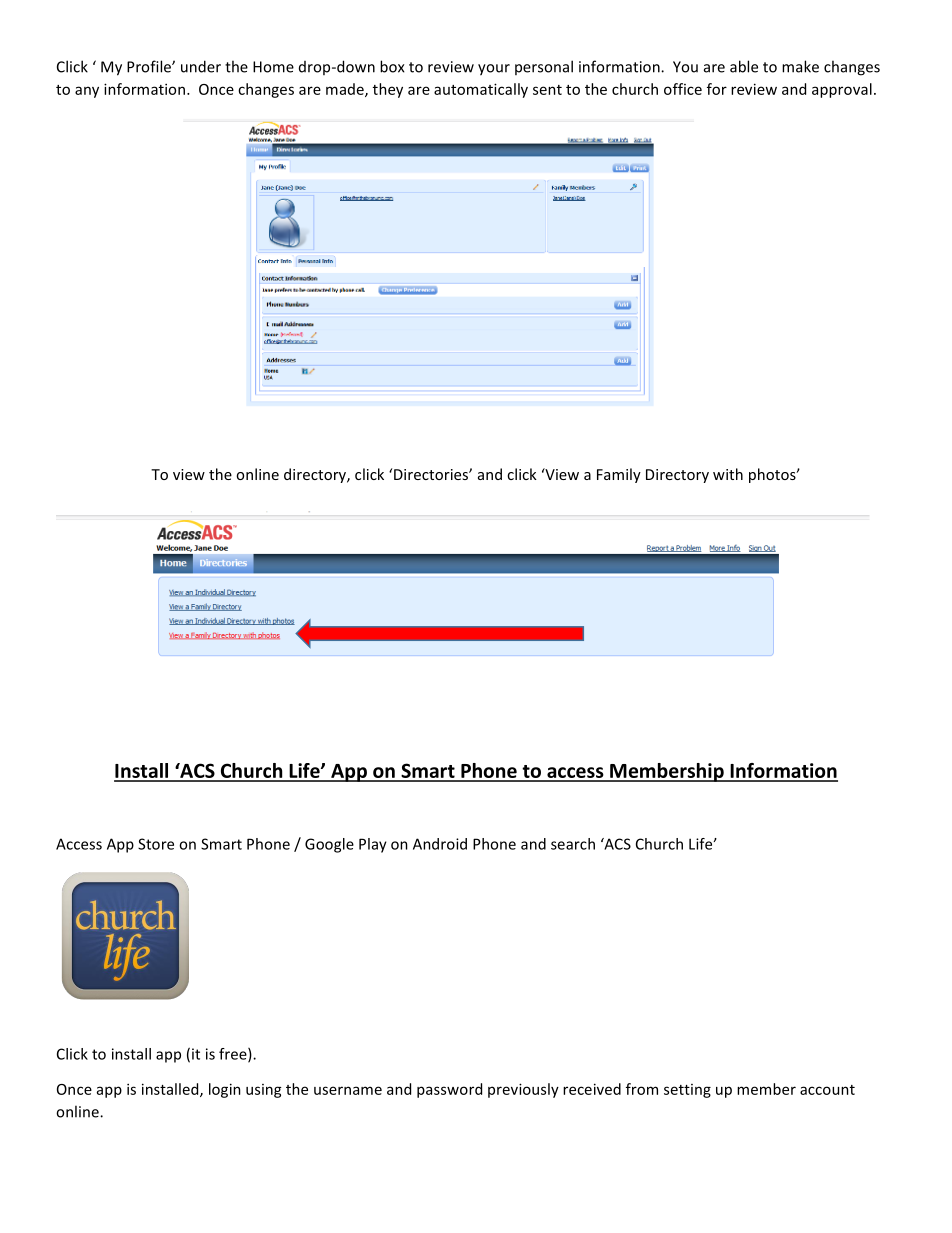  I want to click on Google, so click(329, 845).
